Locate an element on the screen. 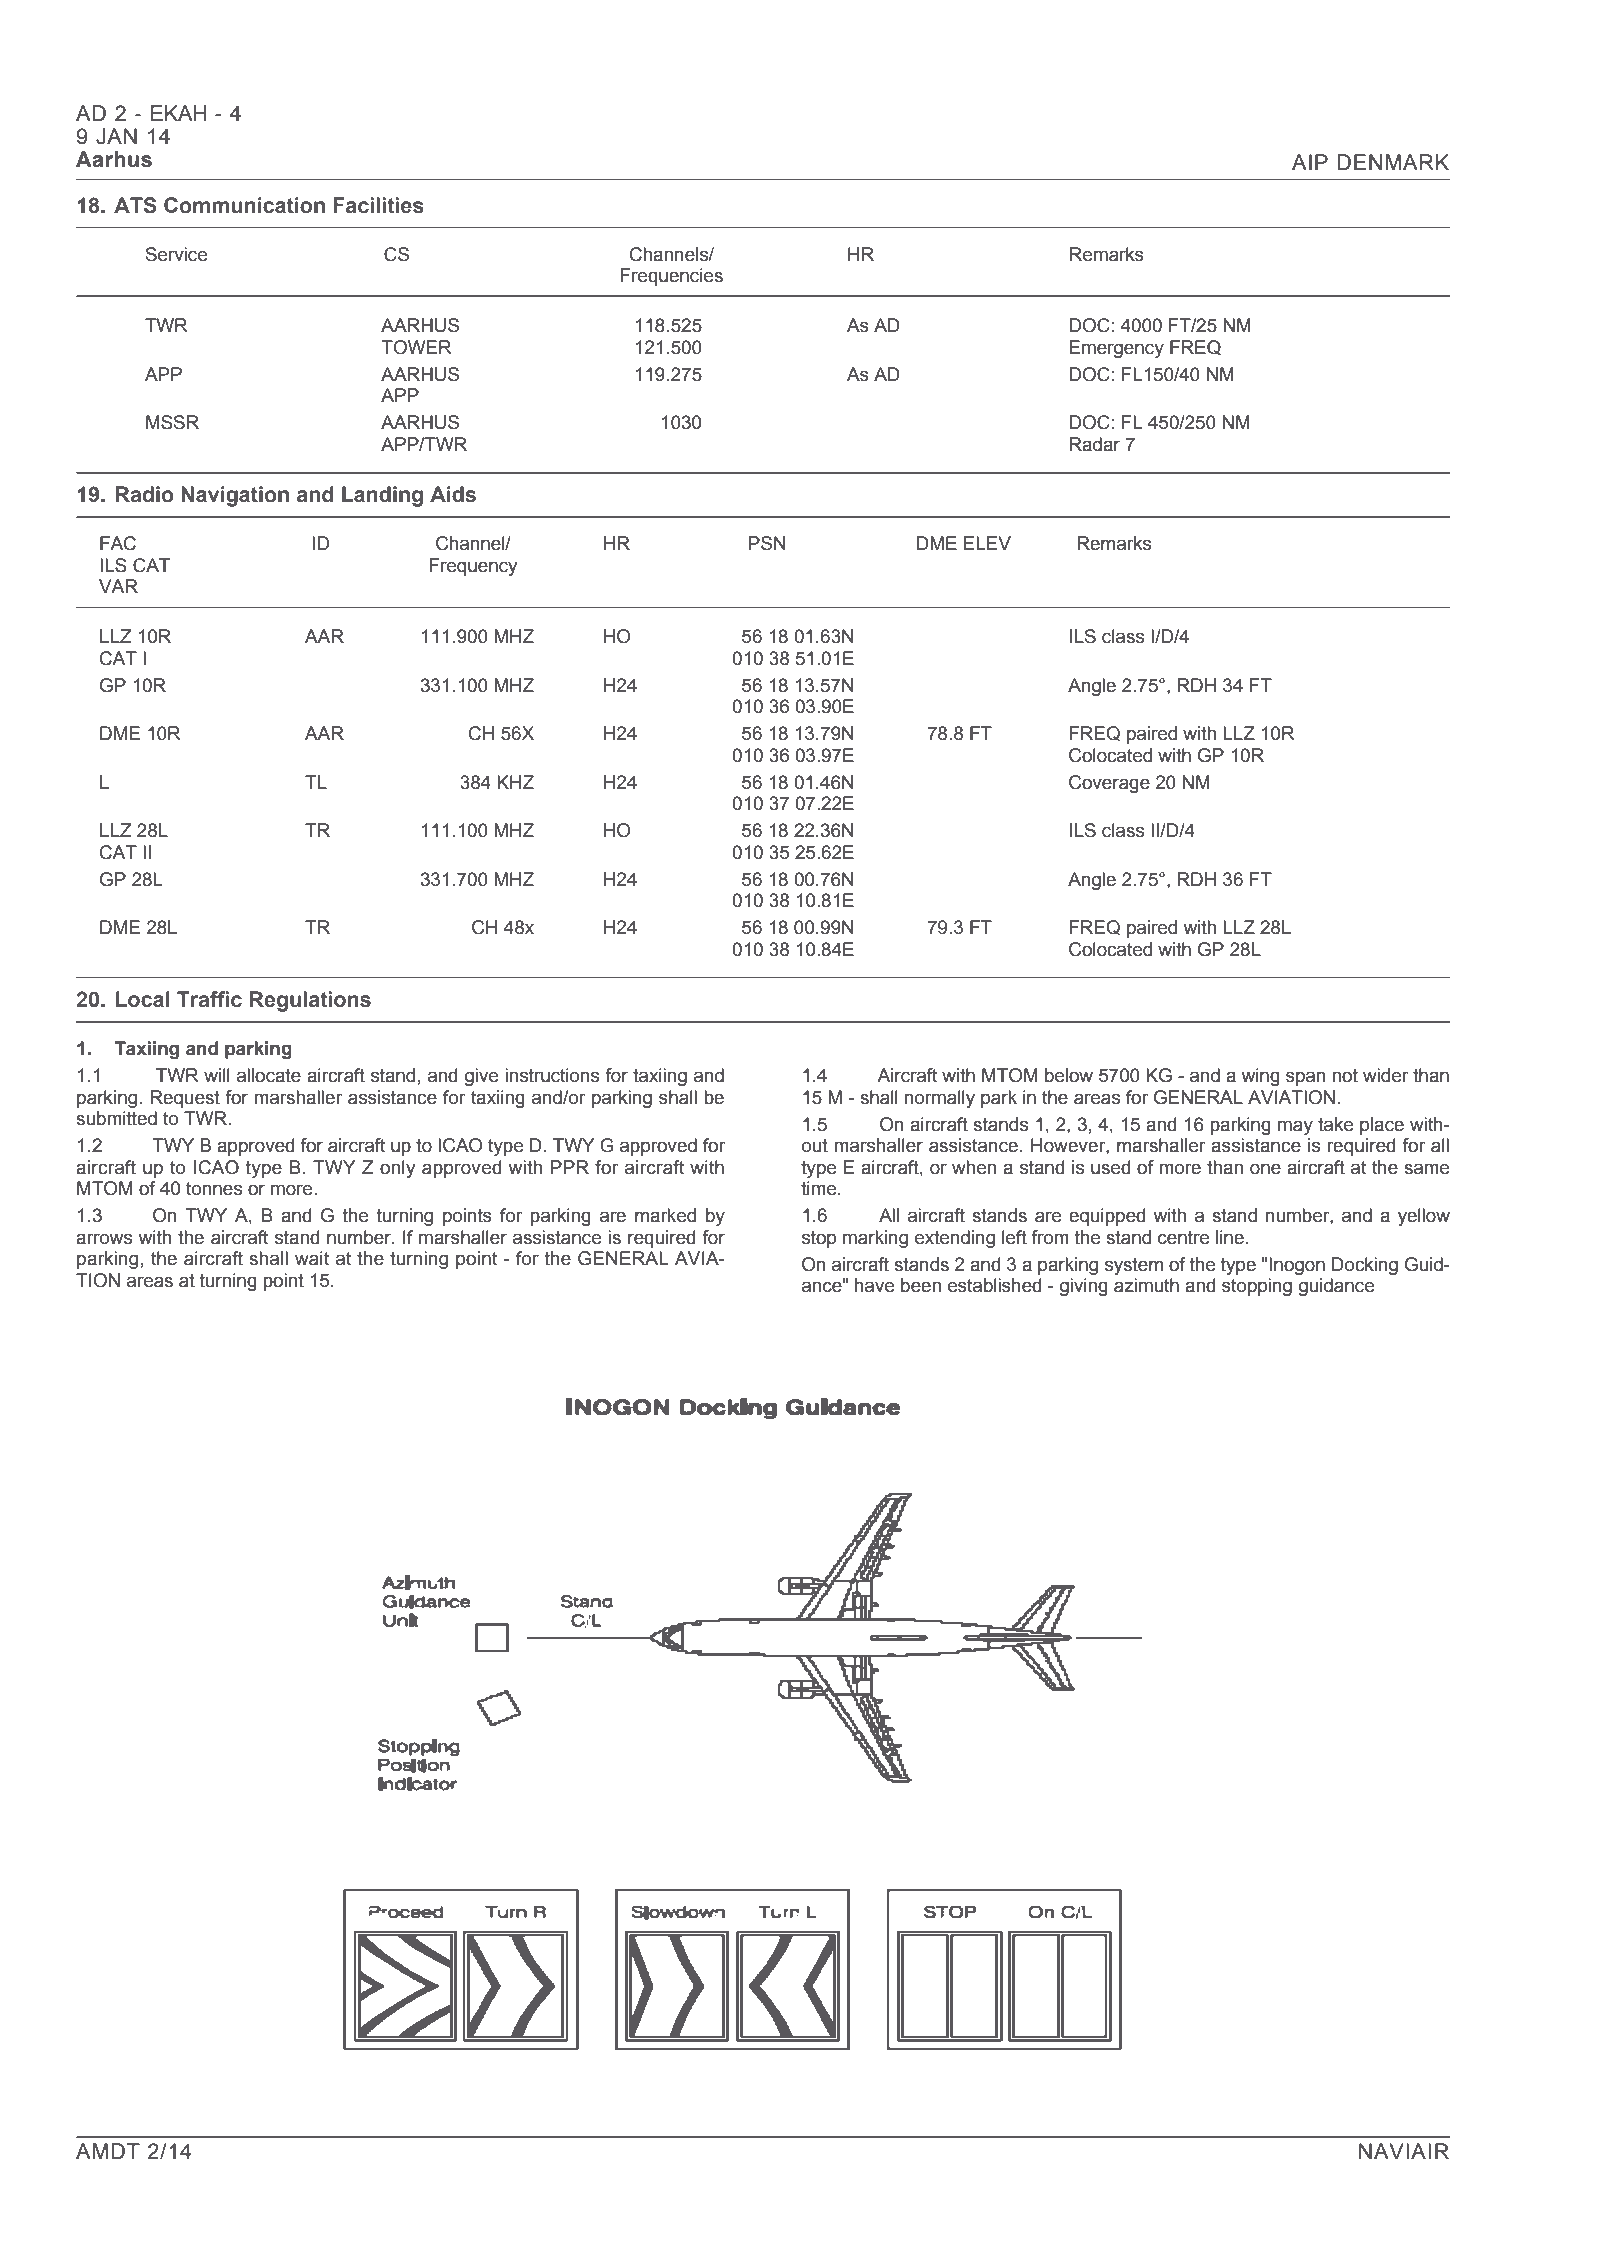 The width and height of the screenshot is (1602, 2267). AIP is located at coordinates (1310, 162).
